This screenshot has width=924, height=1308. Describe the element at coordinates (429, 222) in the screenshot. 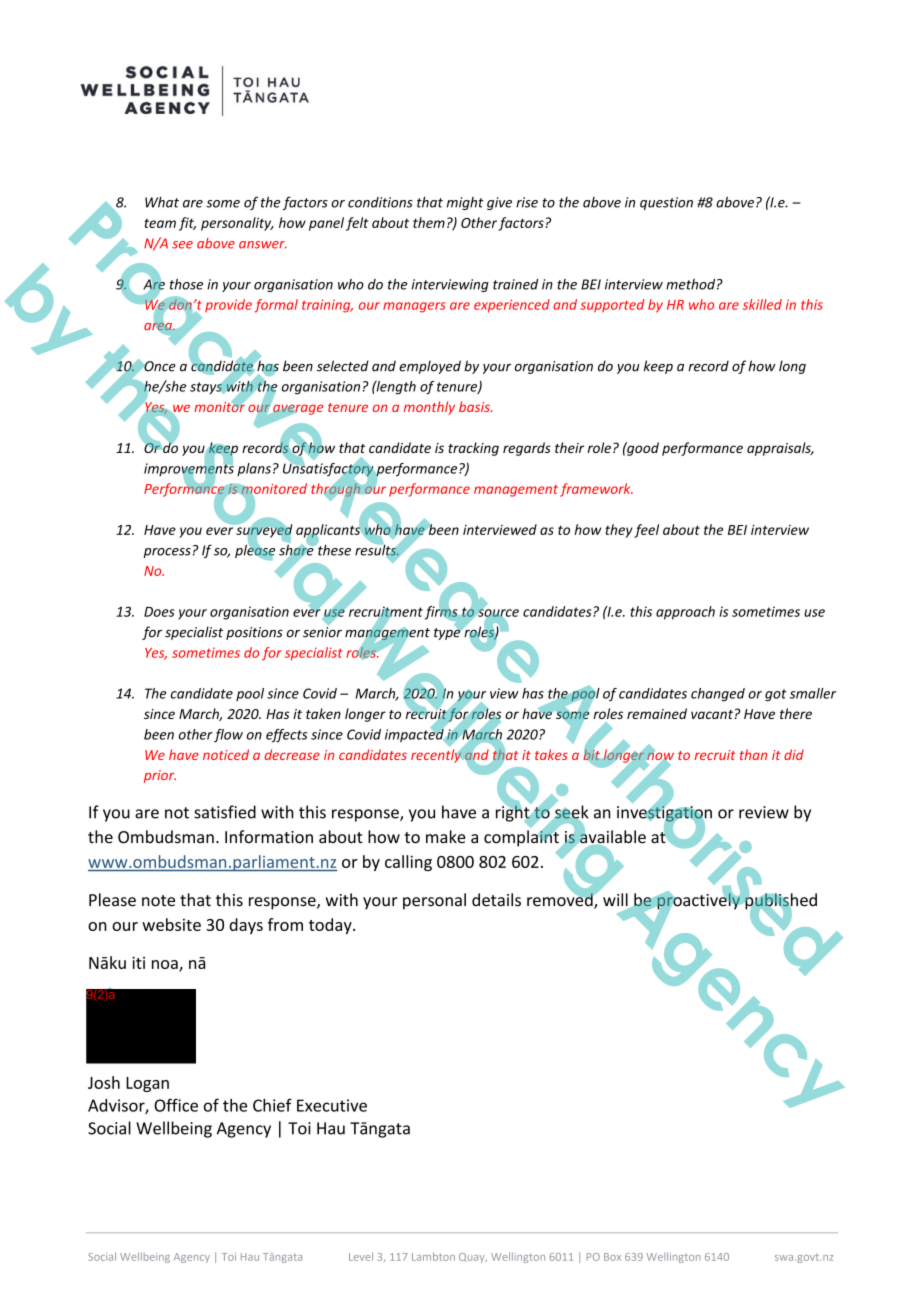

I see `them` at that location.
